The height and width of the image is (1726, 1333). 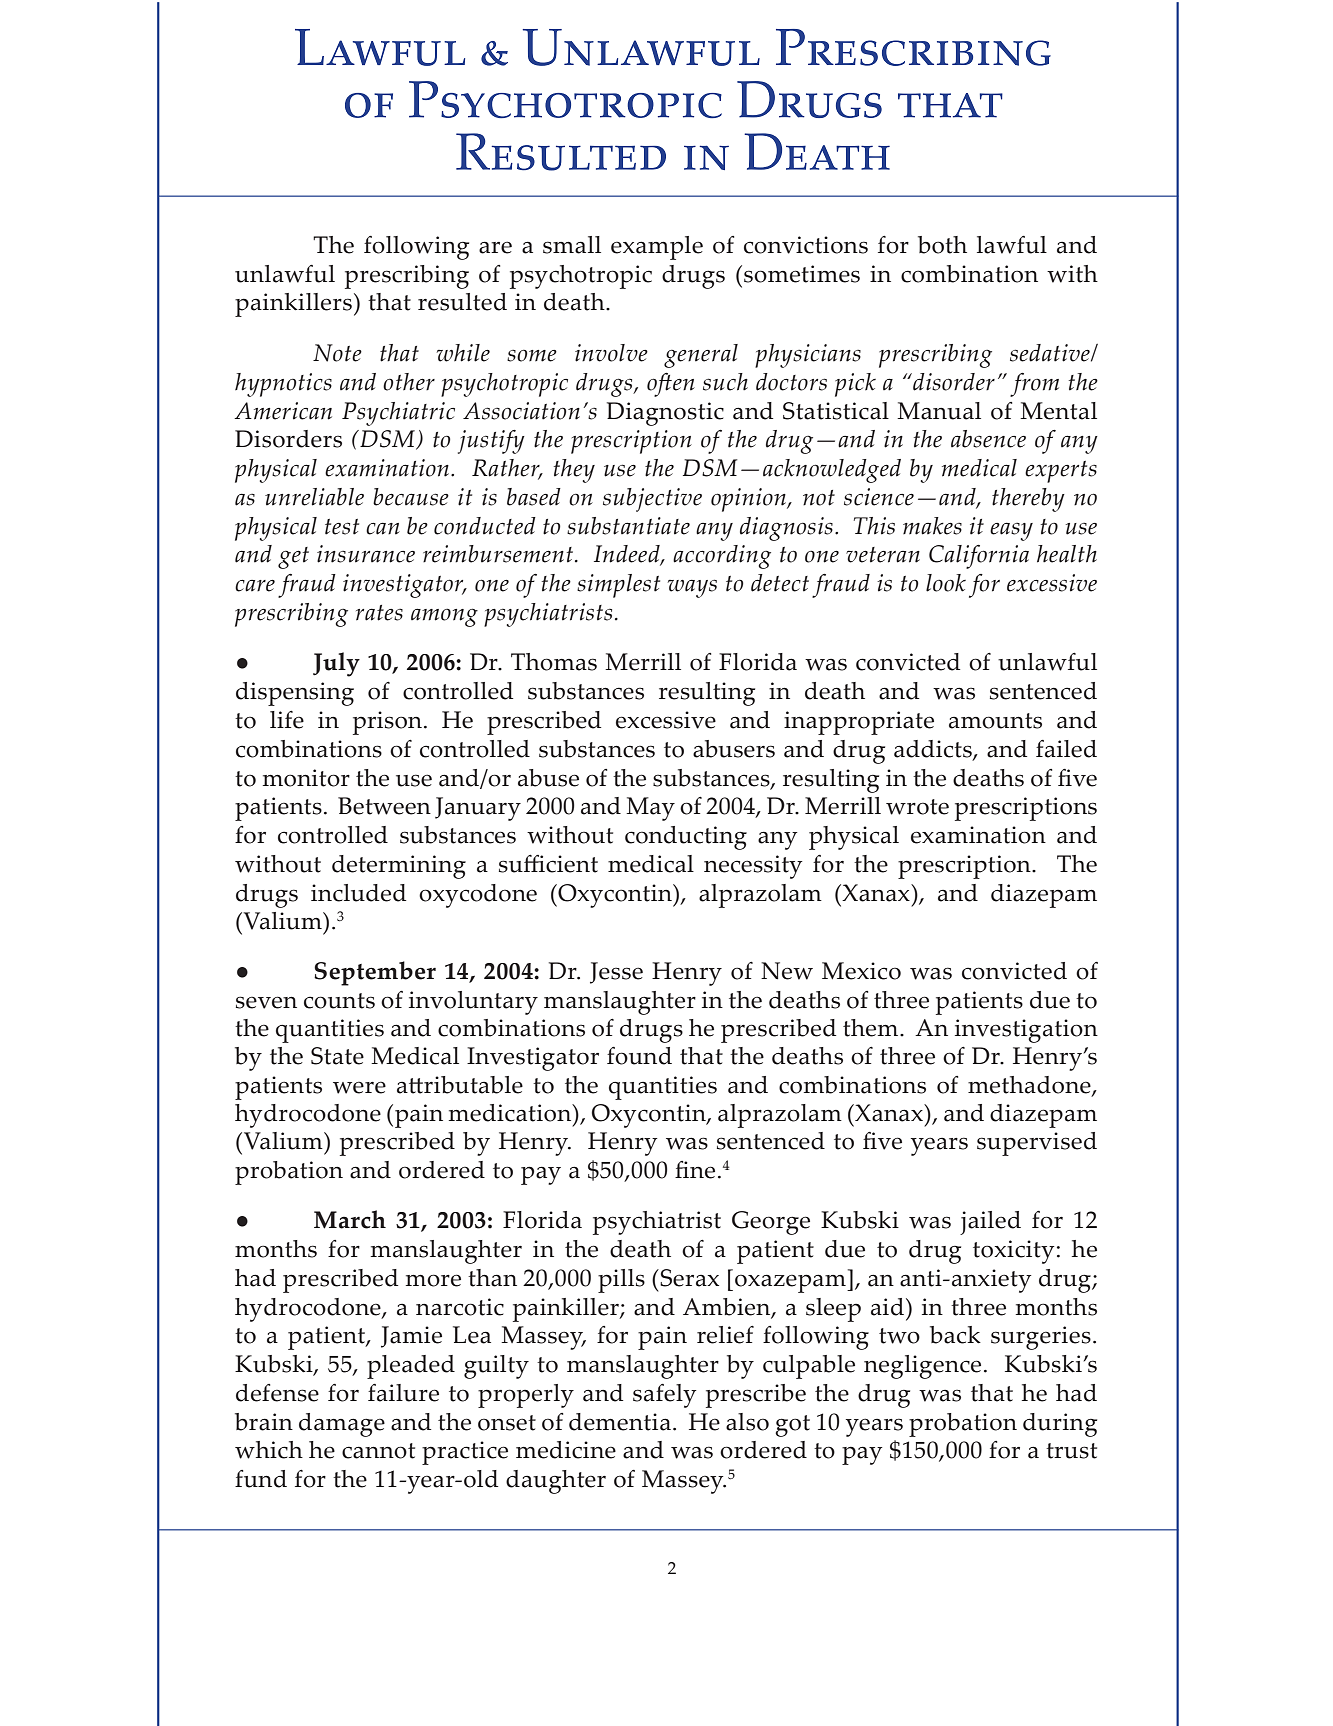 What do you see at coordinates (692, 588) in the image?
I see `ways` at bounding box center [692, 588].
